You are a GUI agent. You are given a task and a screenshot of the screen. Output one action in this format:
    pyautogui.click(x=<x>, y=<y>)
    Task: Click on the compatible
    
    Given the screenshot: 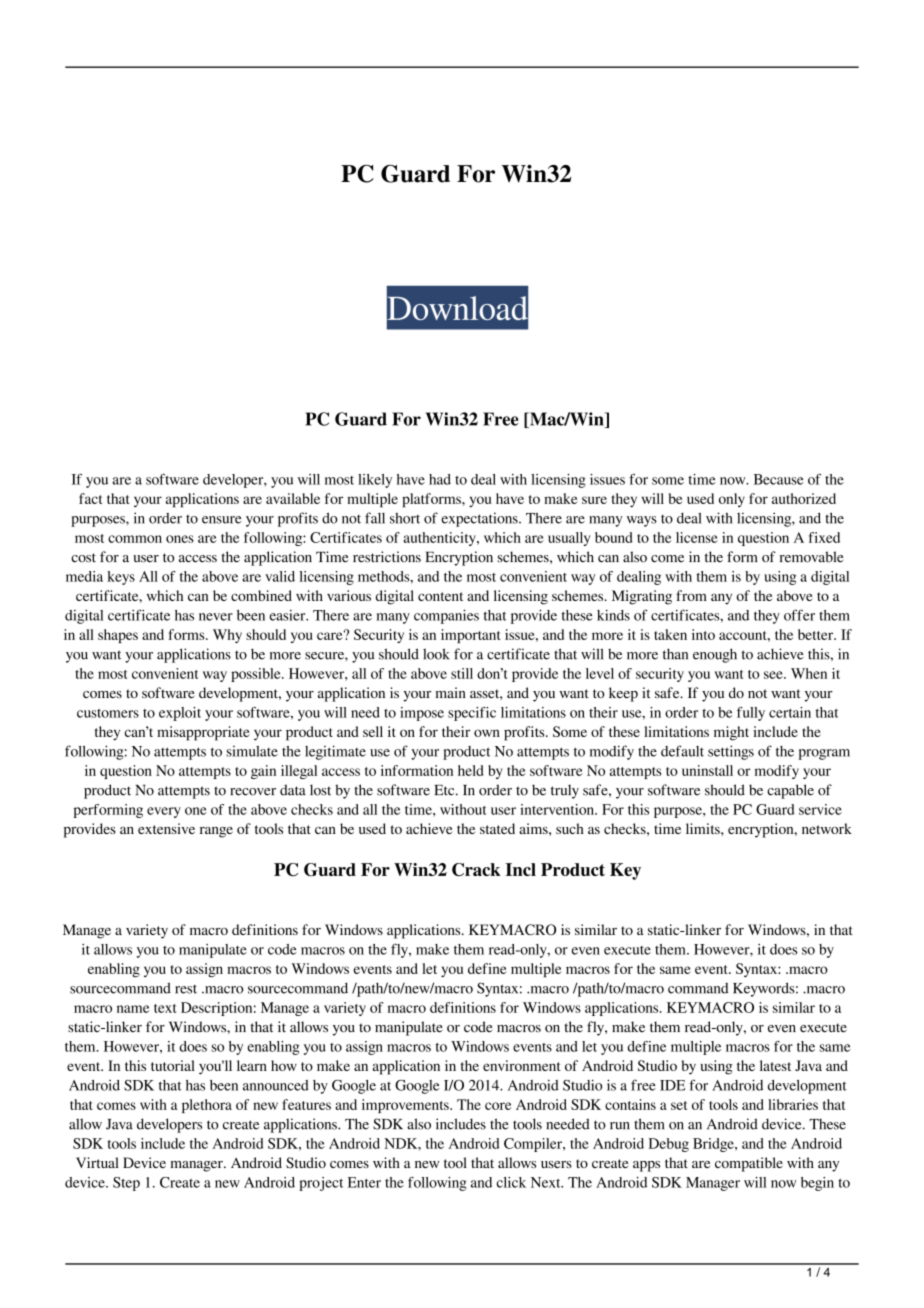 What is the action you would take?
    pyautogui.click(x=749, y=1164)
